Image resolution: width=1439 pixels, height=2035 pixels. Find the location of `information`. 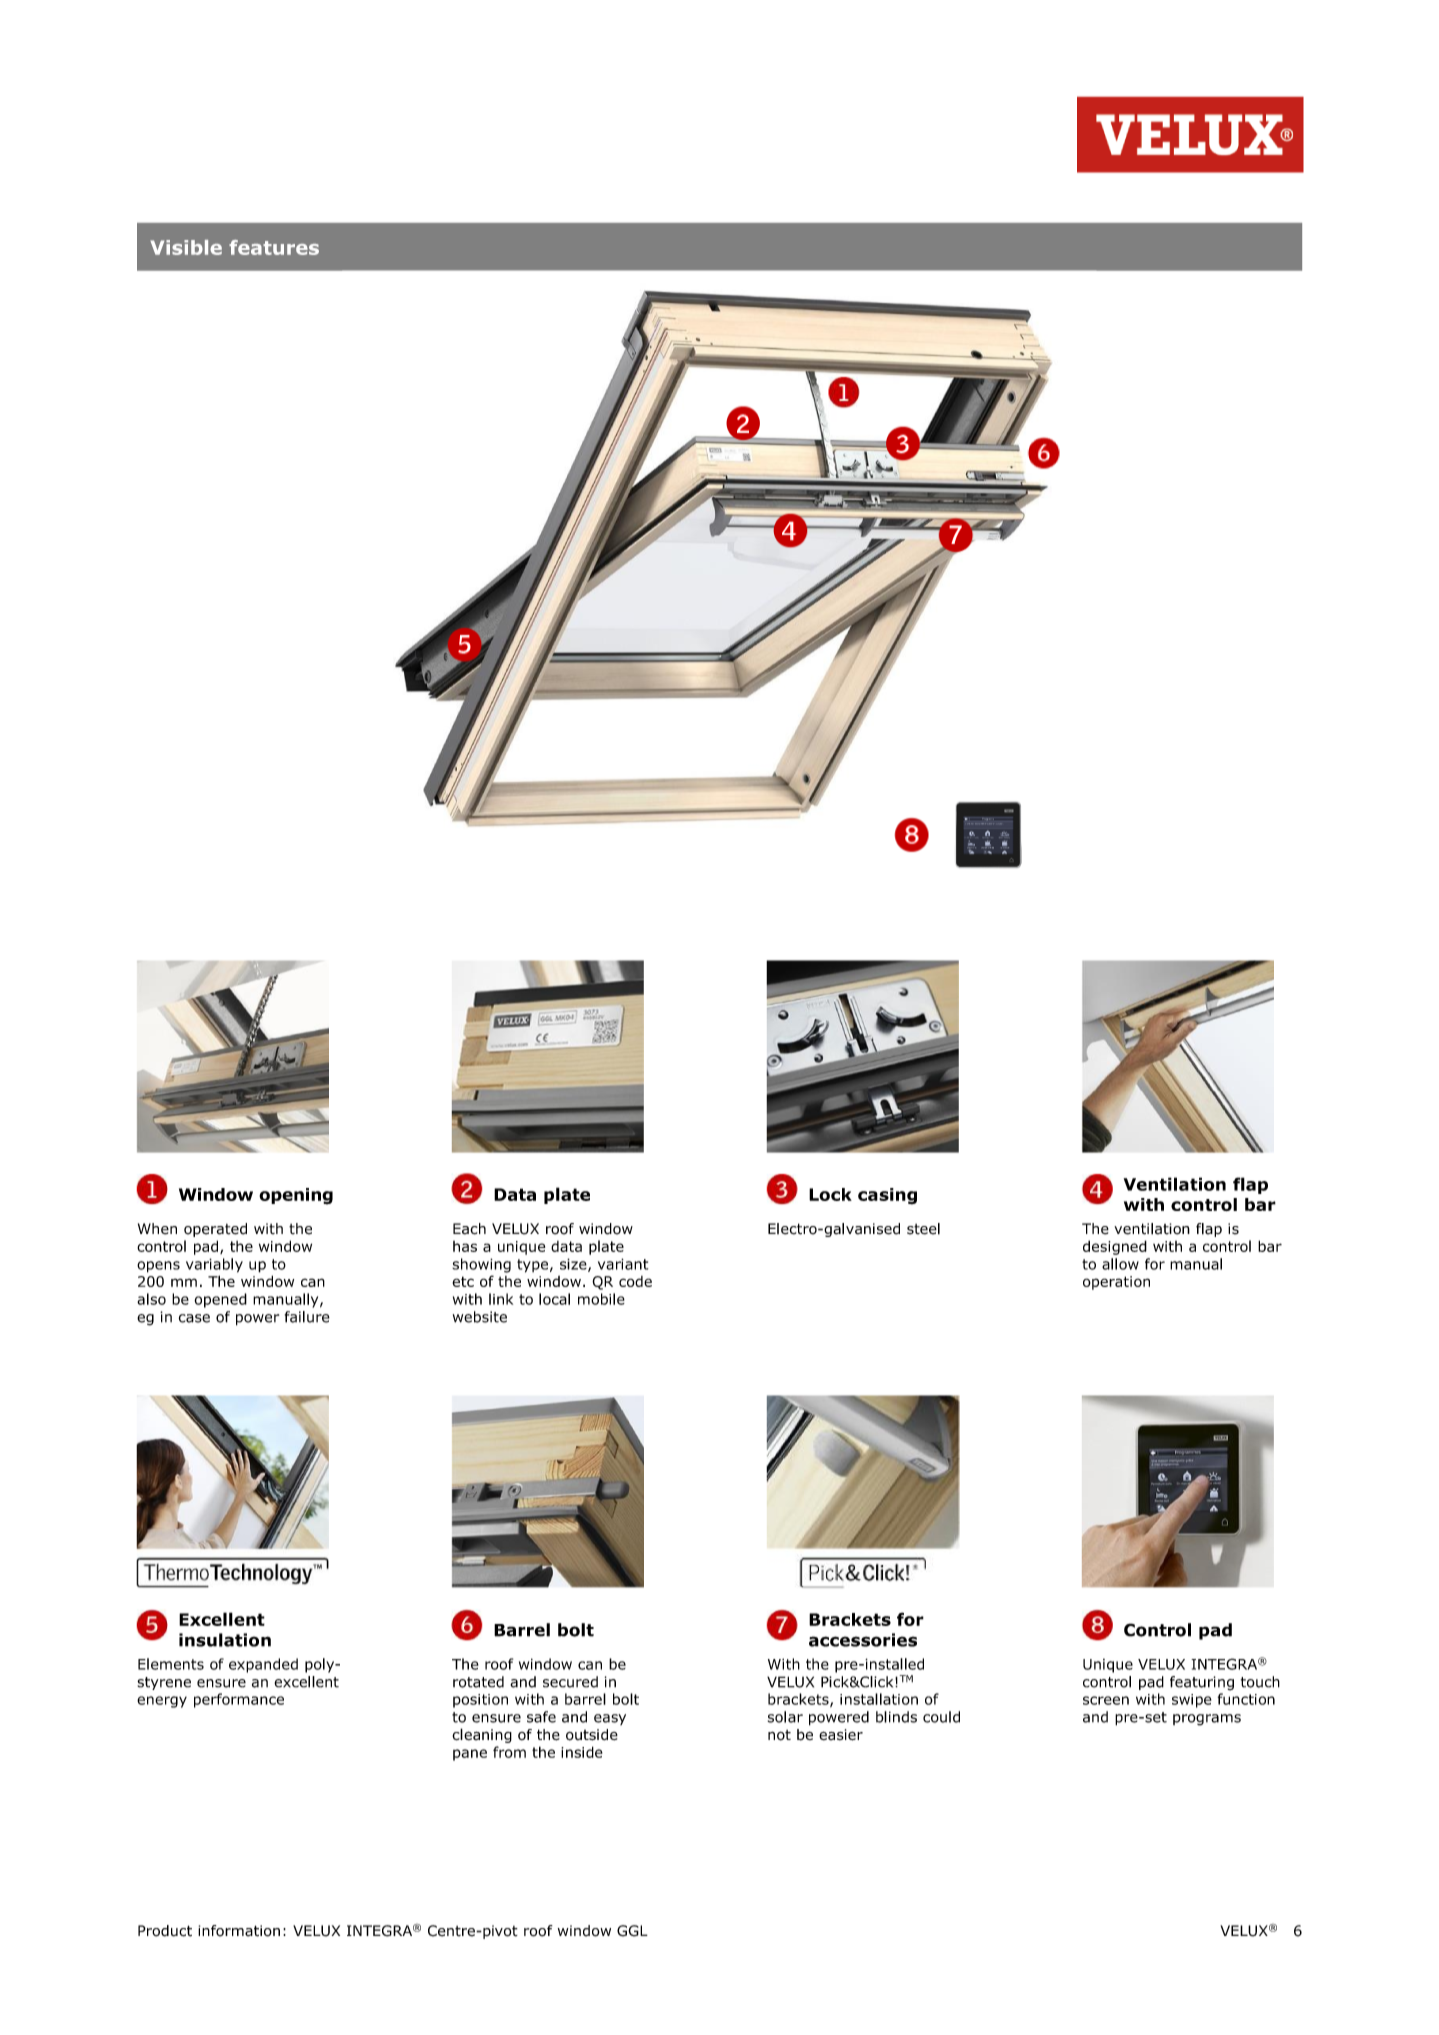

information is located at coordinates (239, 1931).
